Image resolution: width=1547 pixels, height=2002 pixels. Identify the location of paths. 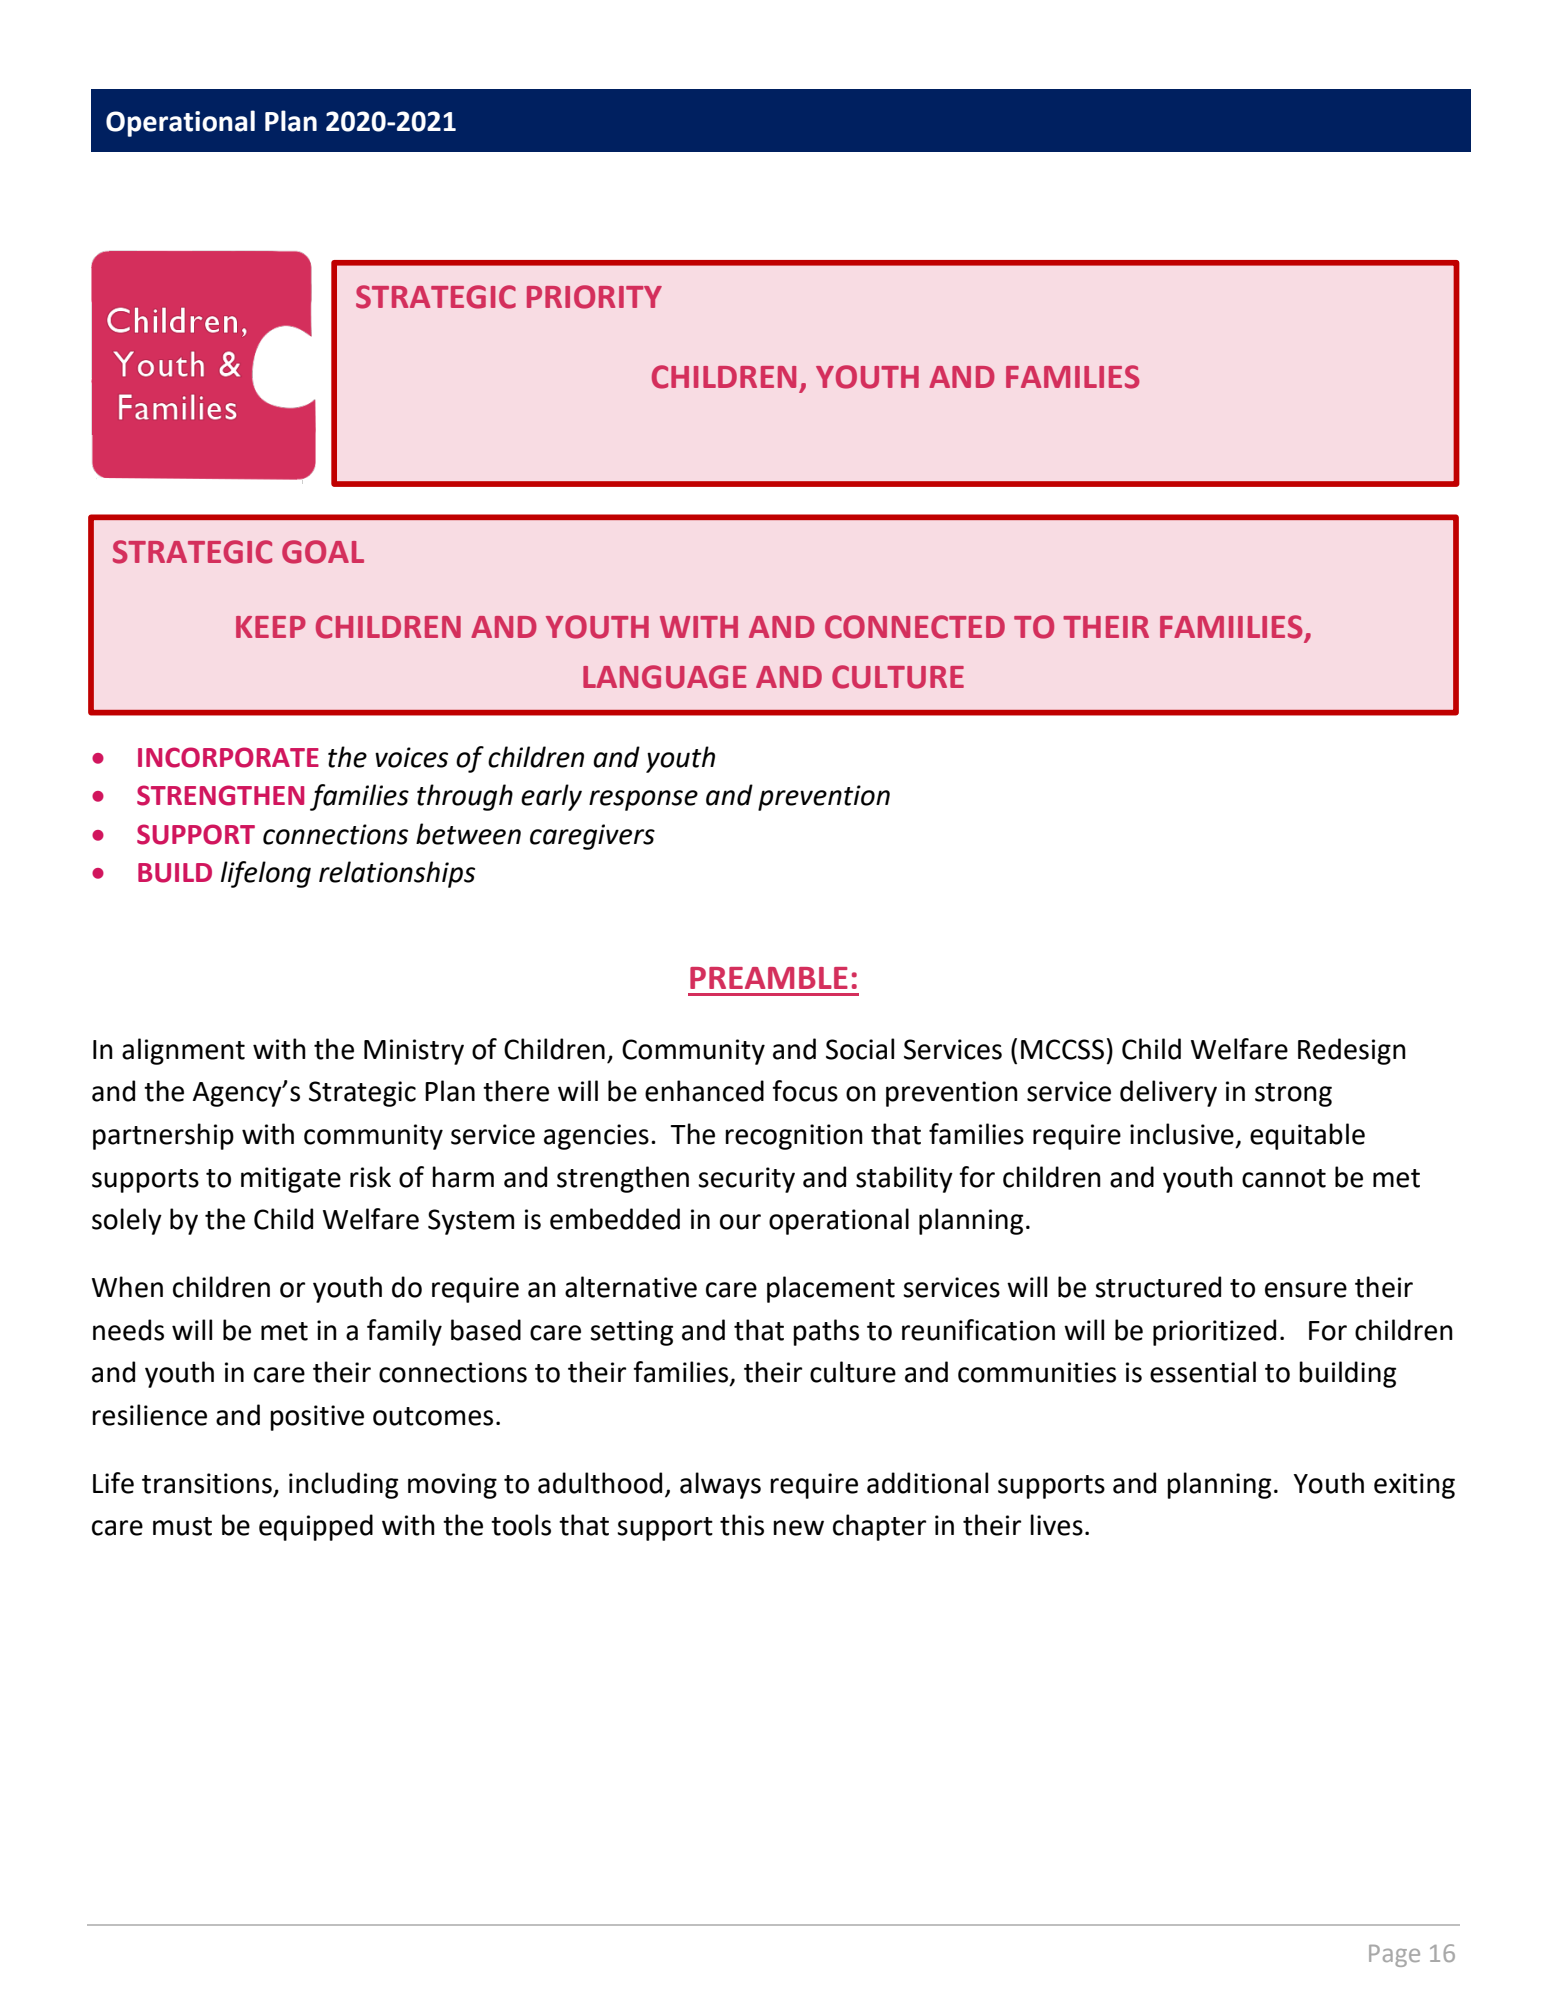
(826, 1332).
